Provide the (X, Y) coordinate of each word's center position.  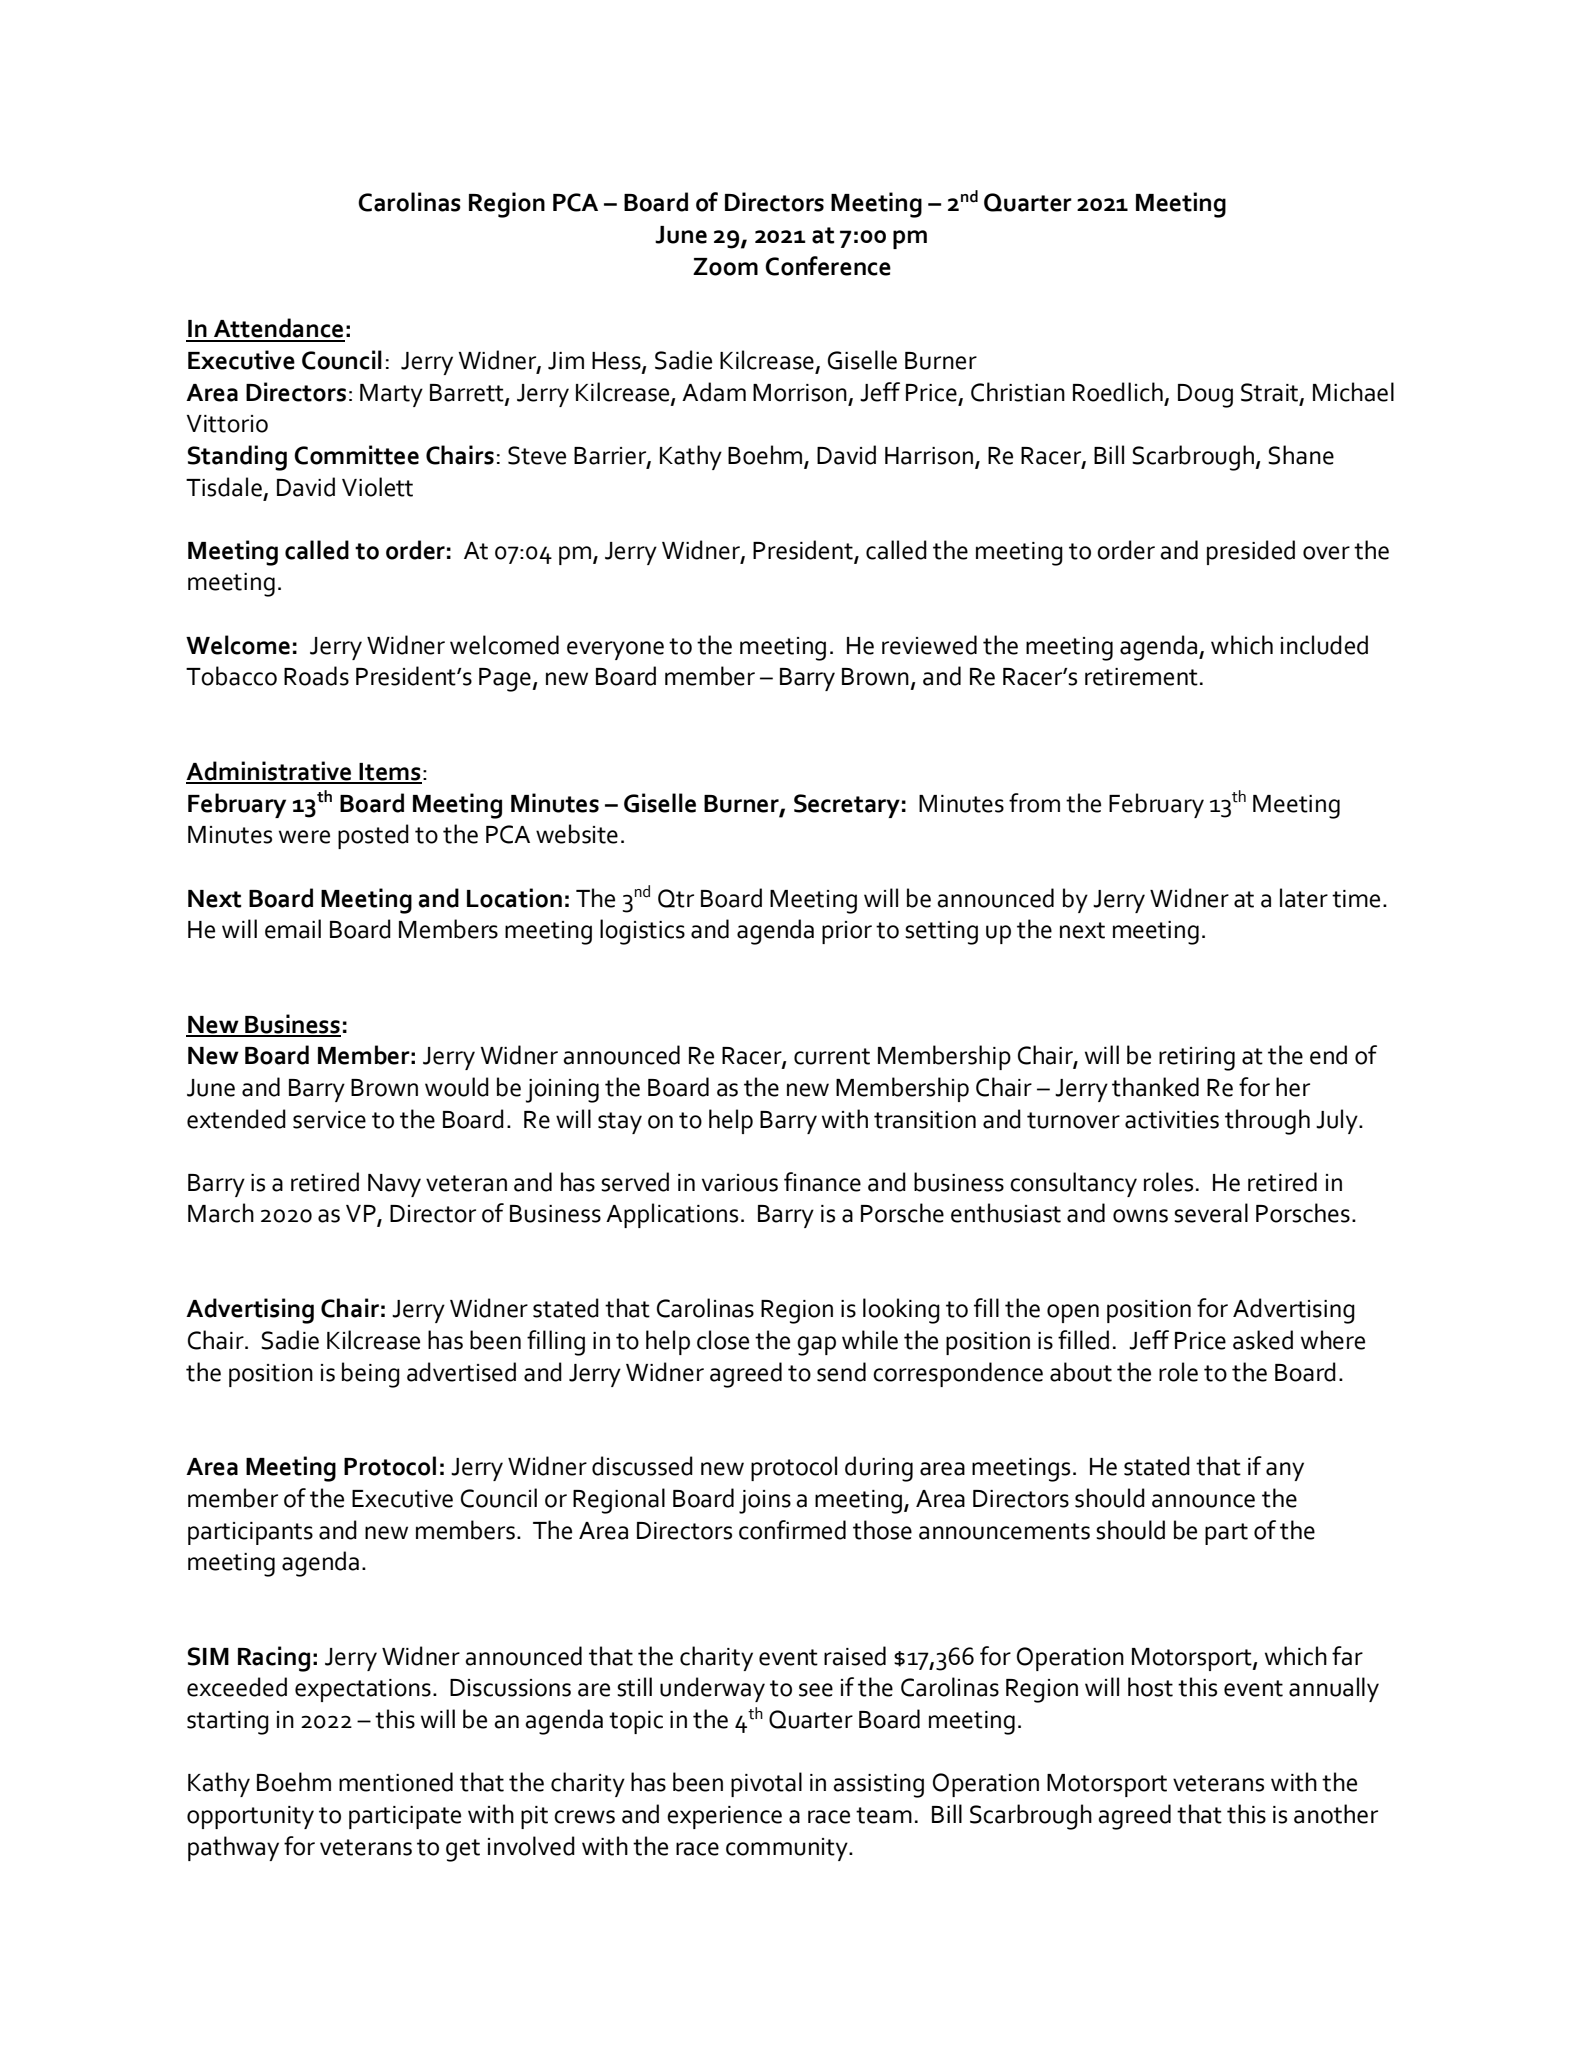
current (832, 1056)
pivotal (766, 1784)
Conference (828, 266)
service (329, 1120)
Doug (1205, 396)
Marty (391, 395)
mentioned (396, 1782)
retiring (1197, 1059)
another (1336, 1814)
